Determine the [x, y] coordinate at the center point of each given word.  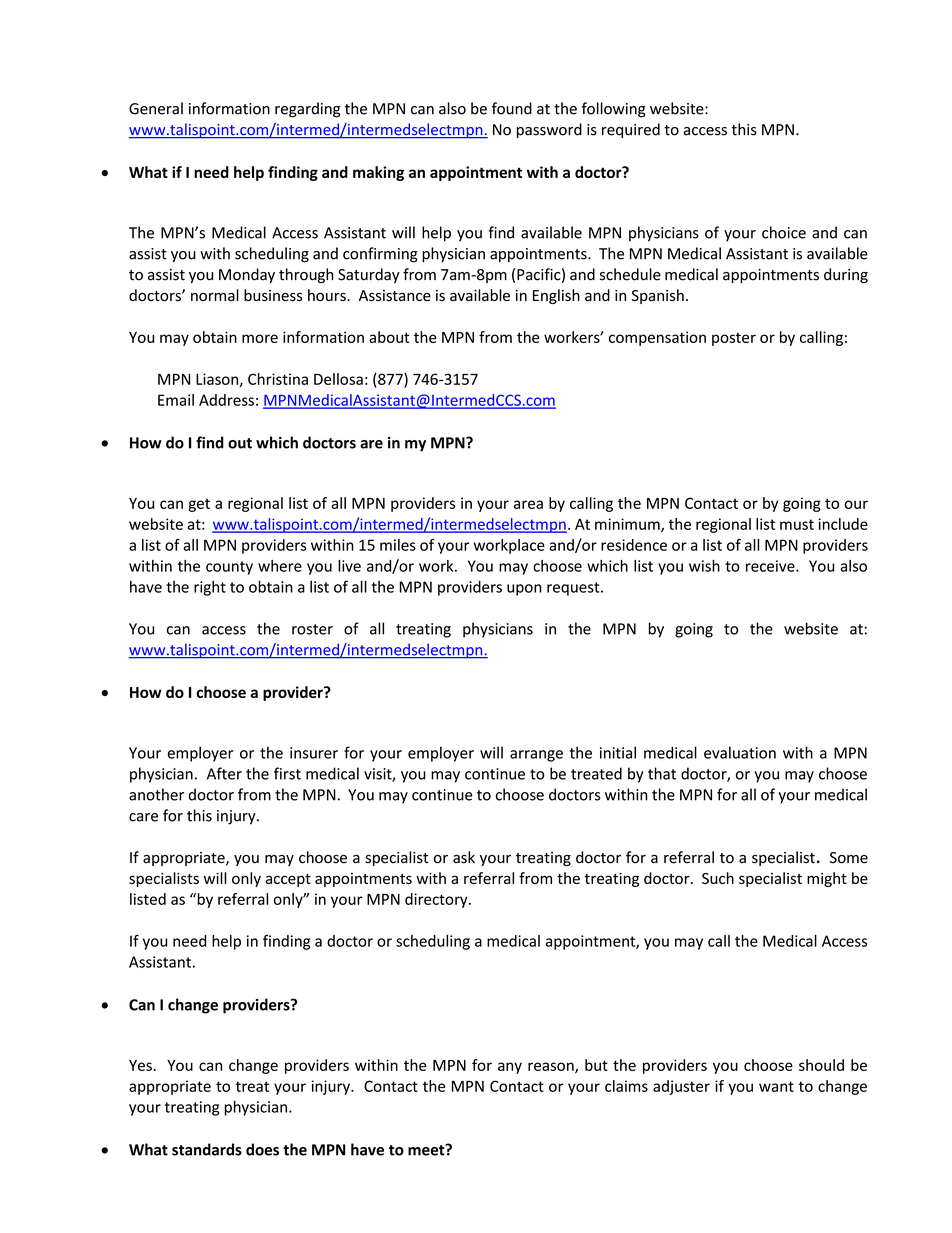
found [512, 108]
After [224, 773]
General [156, 108]
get [199, 505]
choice [784, 232]
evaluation [740, 752]
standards [207, 1149]
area [528, 504]
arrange [536, 756]
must [797, 524]
